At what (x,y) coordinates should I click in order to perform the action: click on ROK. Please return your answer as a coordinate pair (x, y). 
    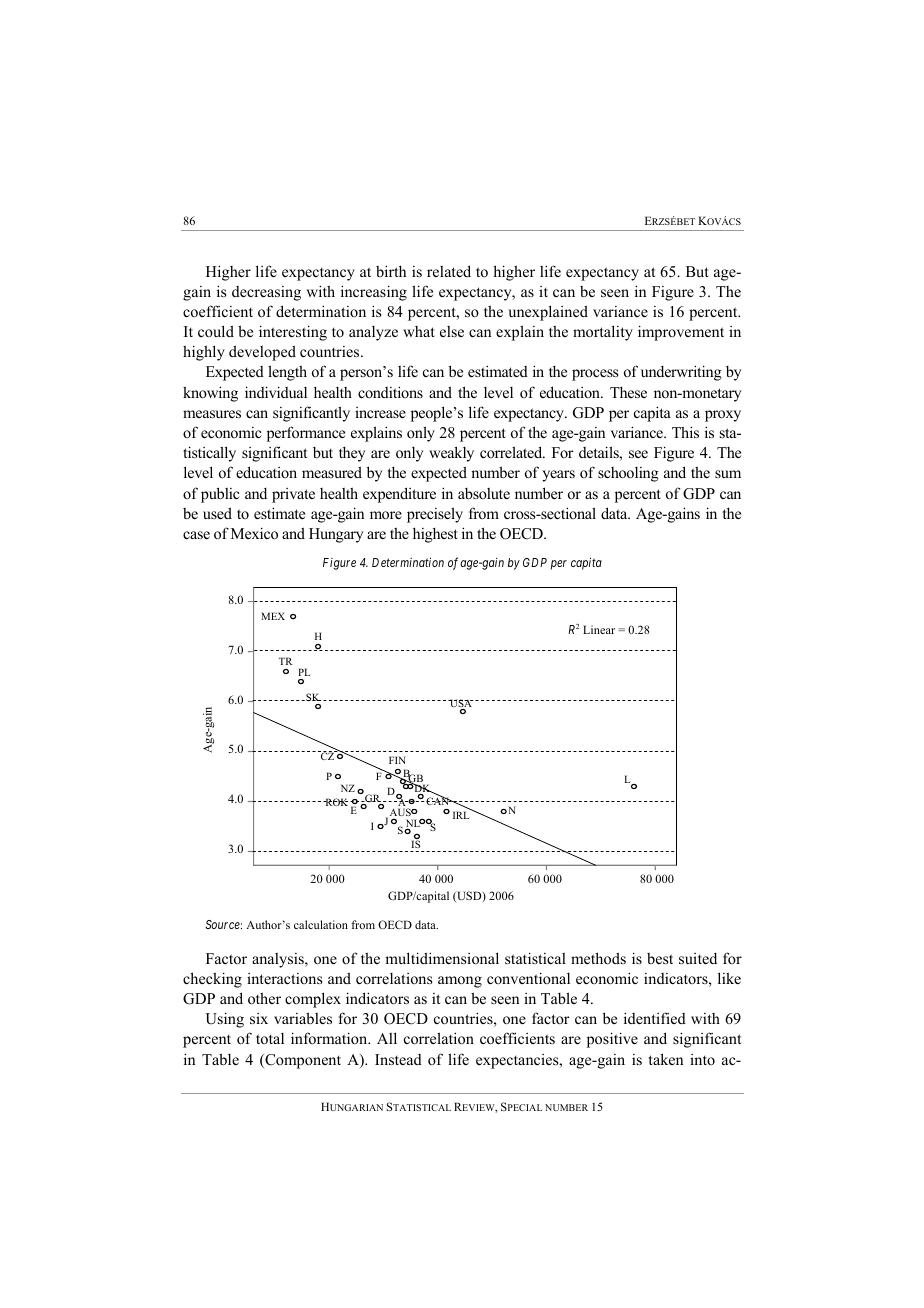
    Looking at the image, I should click on (337, 802).
